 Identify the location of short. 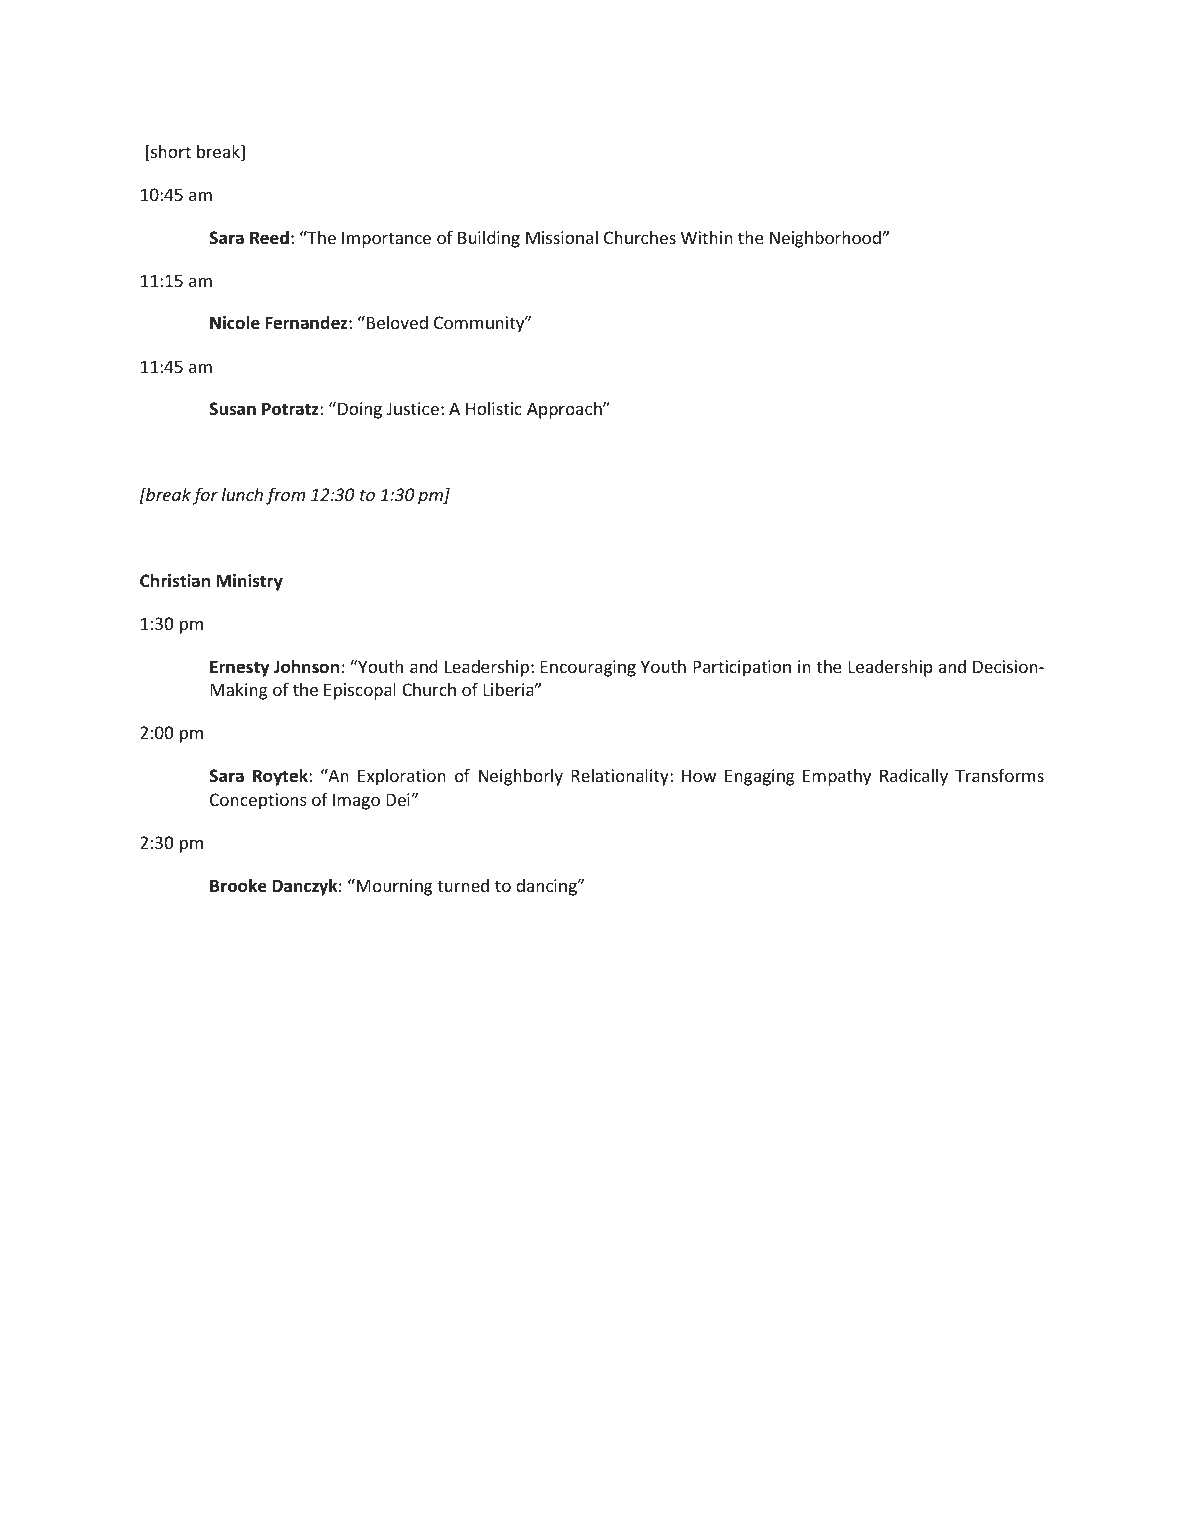
(170, 152).
